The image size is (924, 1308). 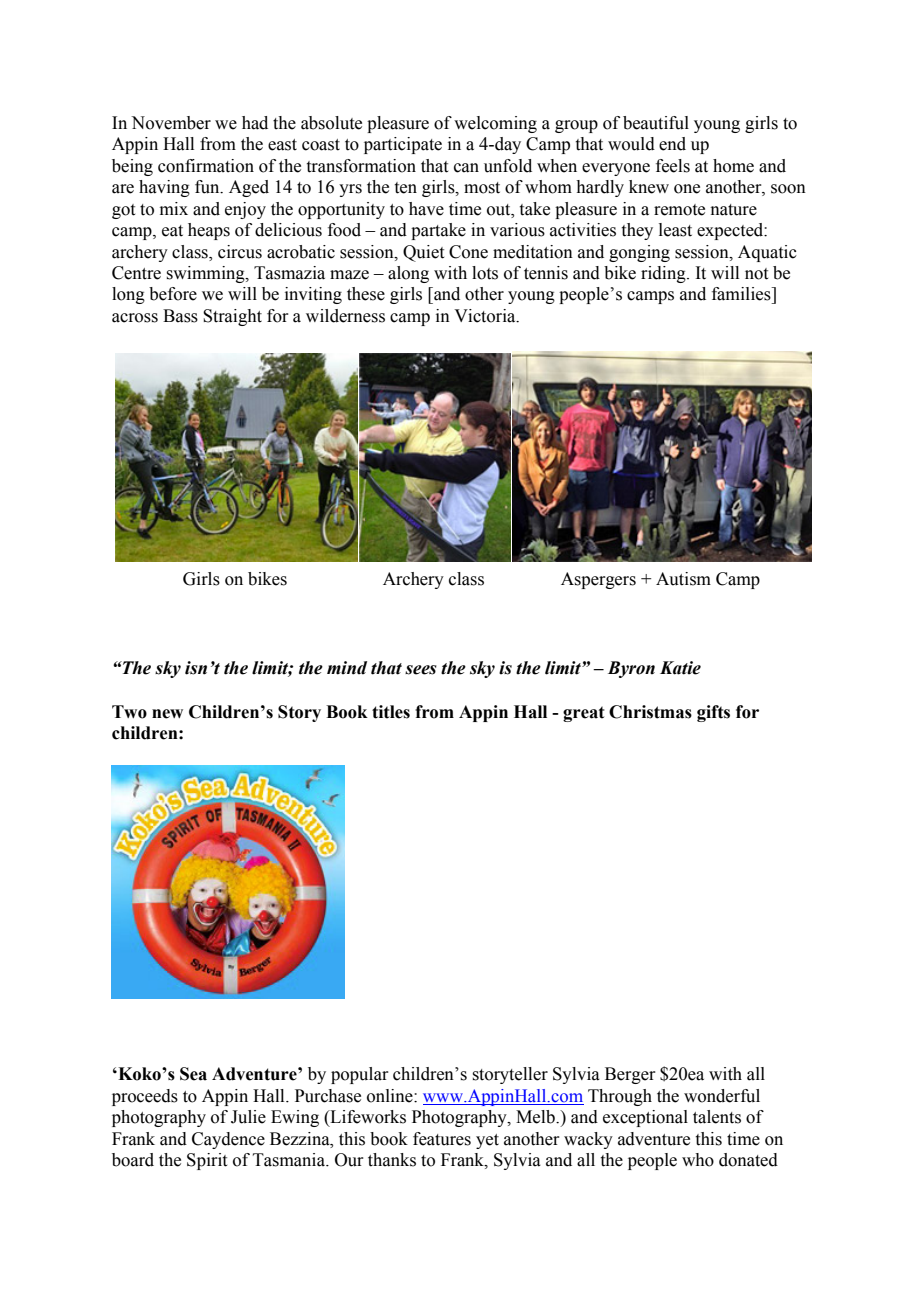 What do you see at coordinates (466, 168) in the screenshot?
I see `can` at bounding box center [466, 168].
